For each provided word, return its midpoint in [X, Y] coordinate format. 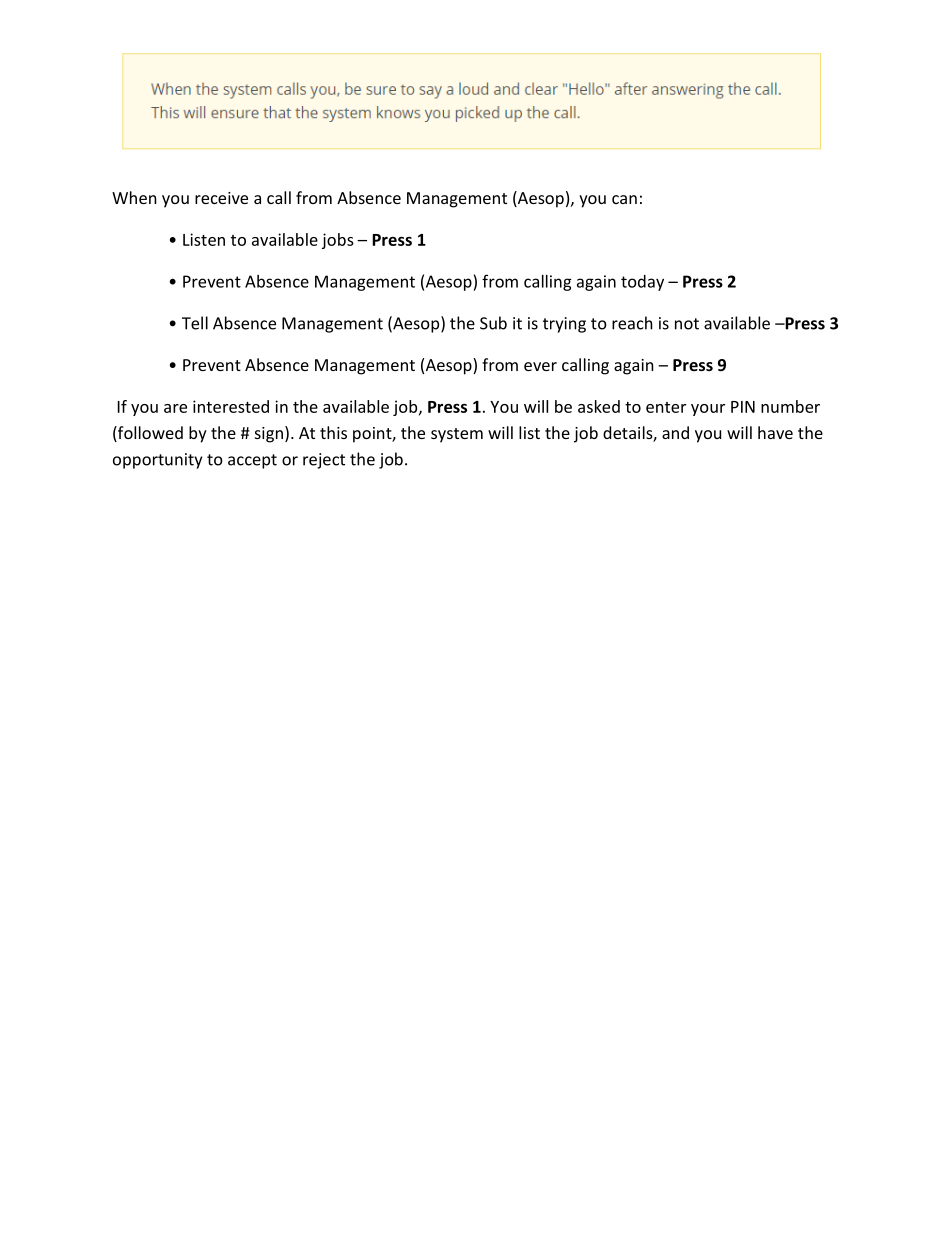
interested [231, 406]
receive [221, 198]
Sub [493, 323]
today [642, 283]
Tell [195, 323]
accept [252, 461]
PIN [743, 407]
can [624, 199]
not [687, 324]
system [457, 435]
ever [540, 366]
